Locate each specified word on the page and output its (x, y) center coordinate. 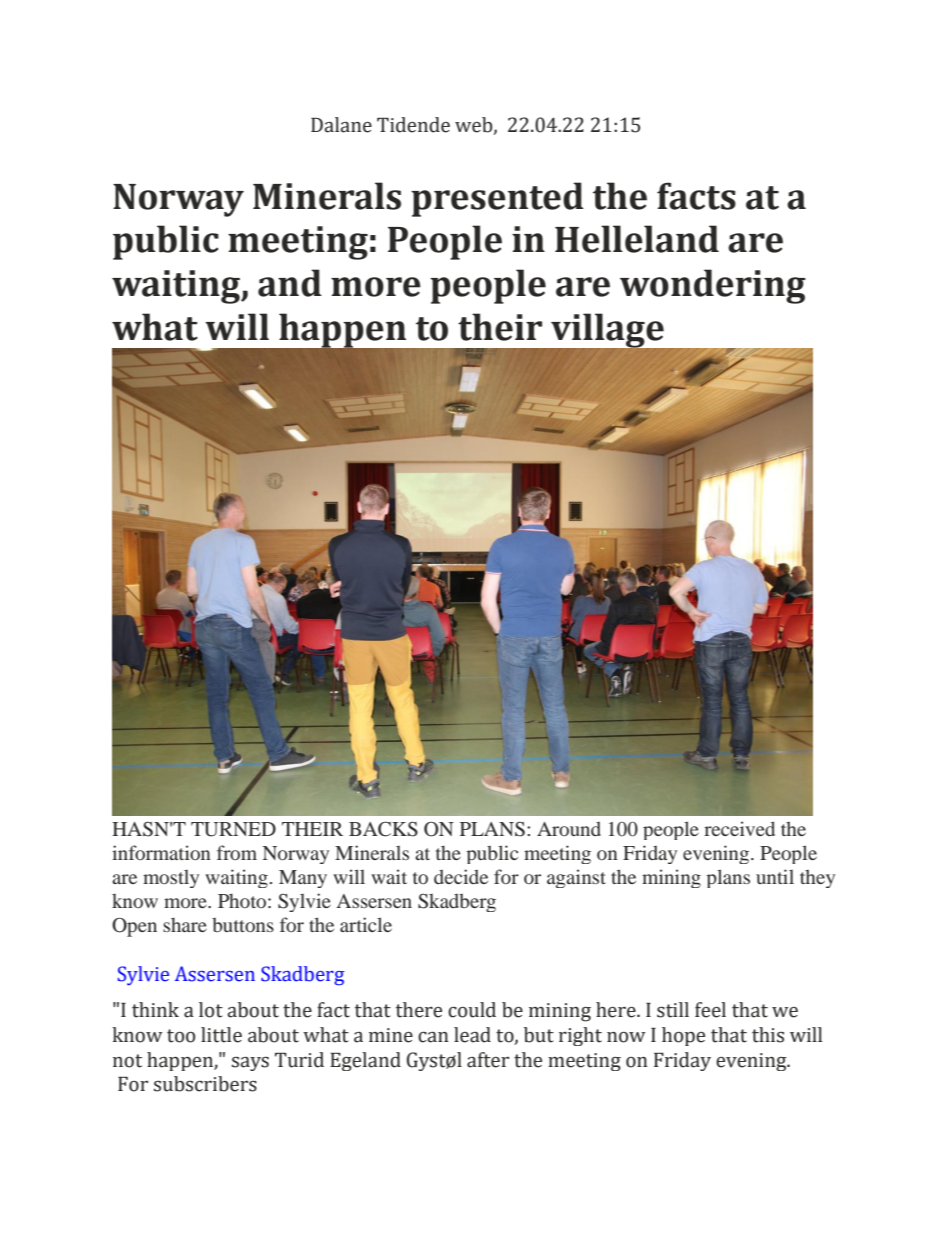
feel (710, 1010)
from (237, 852)
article (366, 924)
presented (497, 199)
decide (461, 876)
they (817, 878)
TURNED (233, 829)
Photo (242, 901)
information (161, 852)
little (221, 1035)
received (739, 828)
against (576, 878)
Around (569, 828)
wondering (713, 286)
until (775, 876)
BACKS (383, 829)
